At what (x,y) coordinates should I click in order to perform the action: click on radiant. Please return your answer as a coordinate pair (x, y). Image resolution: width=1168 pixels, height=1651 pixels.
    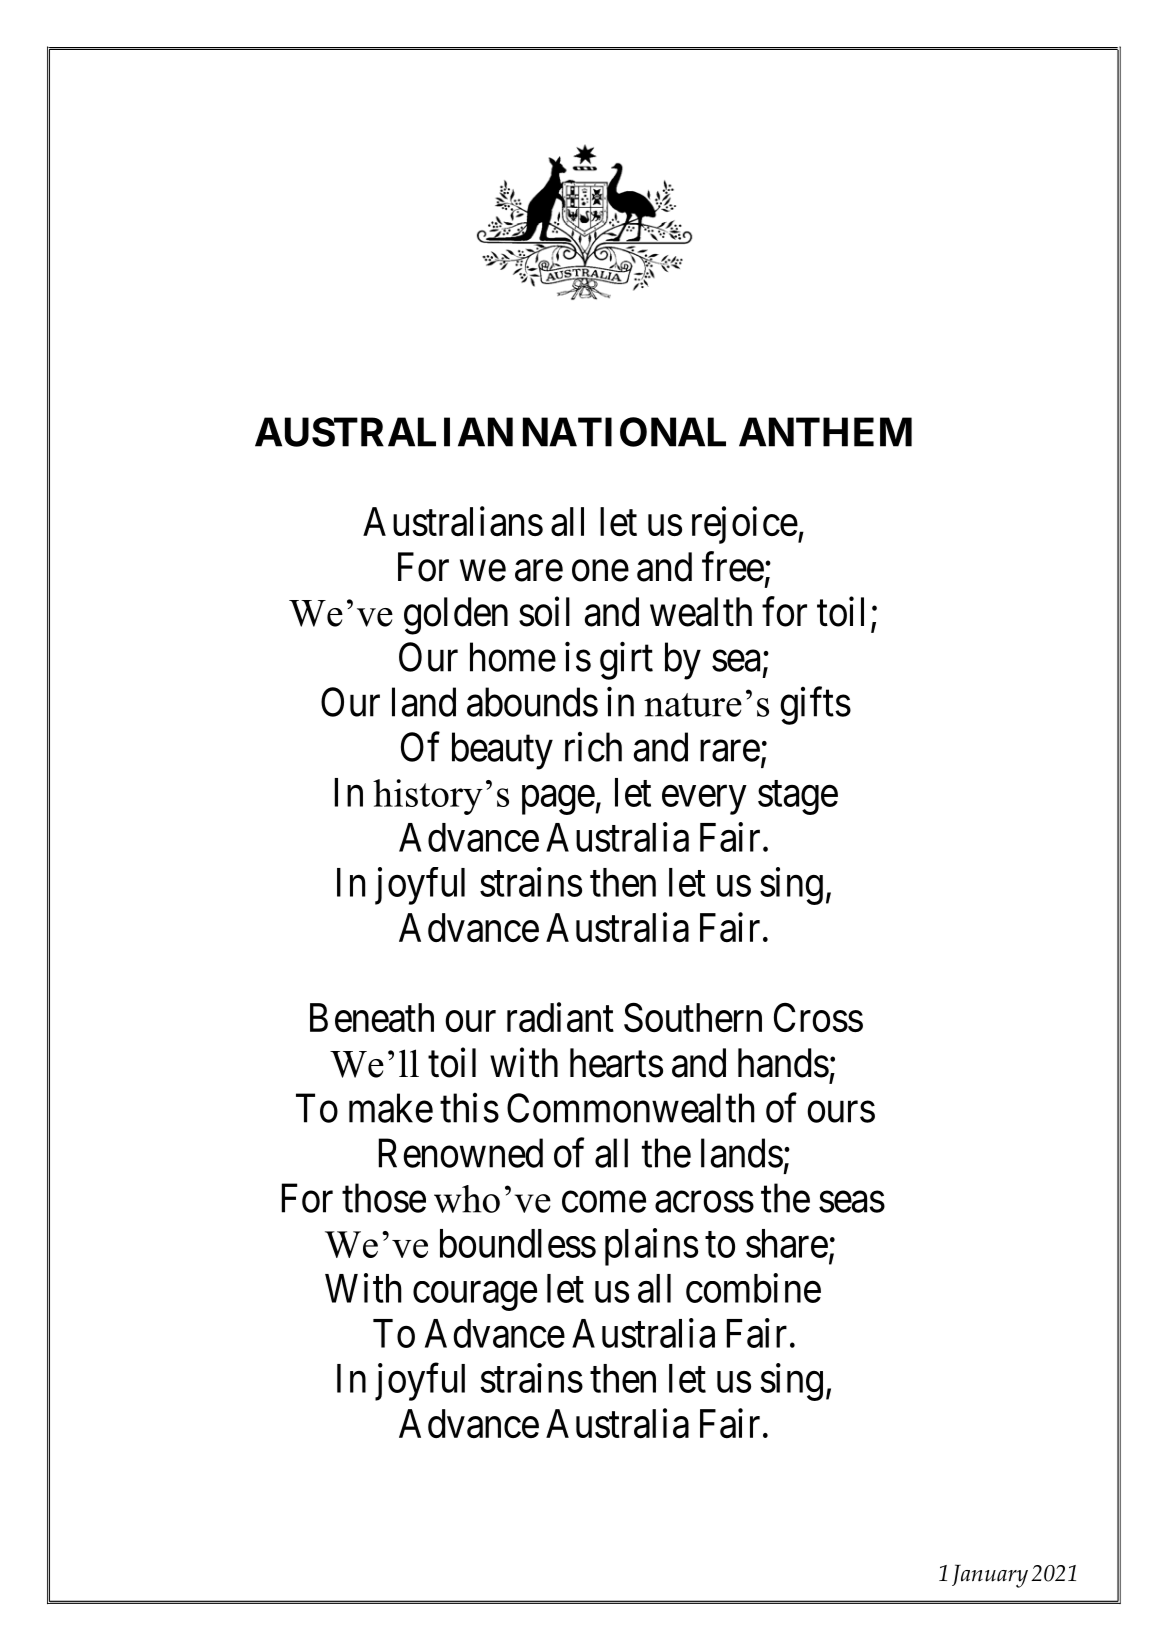
    Looking at the image, I should click on (560, 1018).
